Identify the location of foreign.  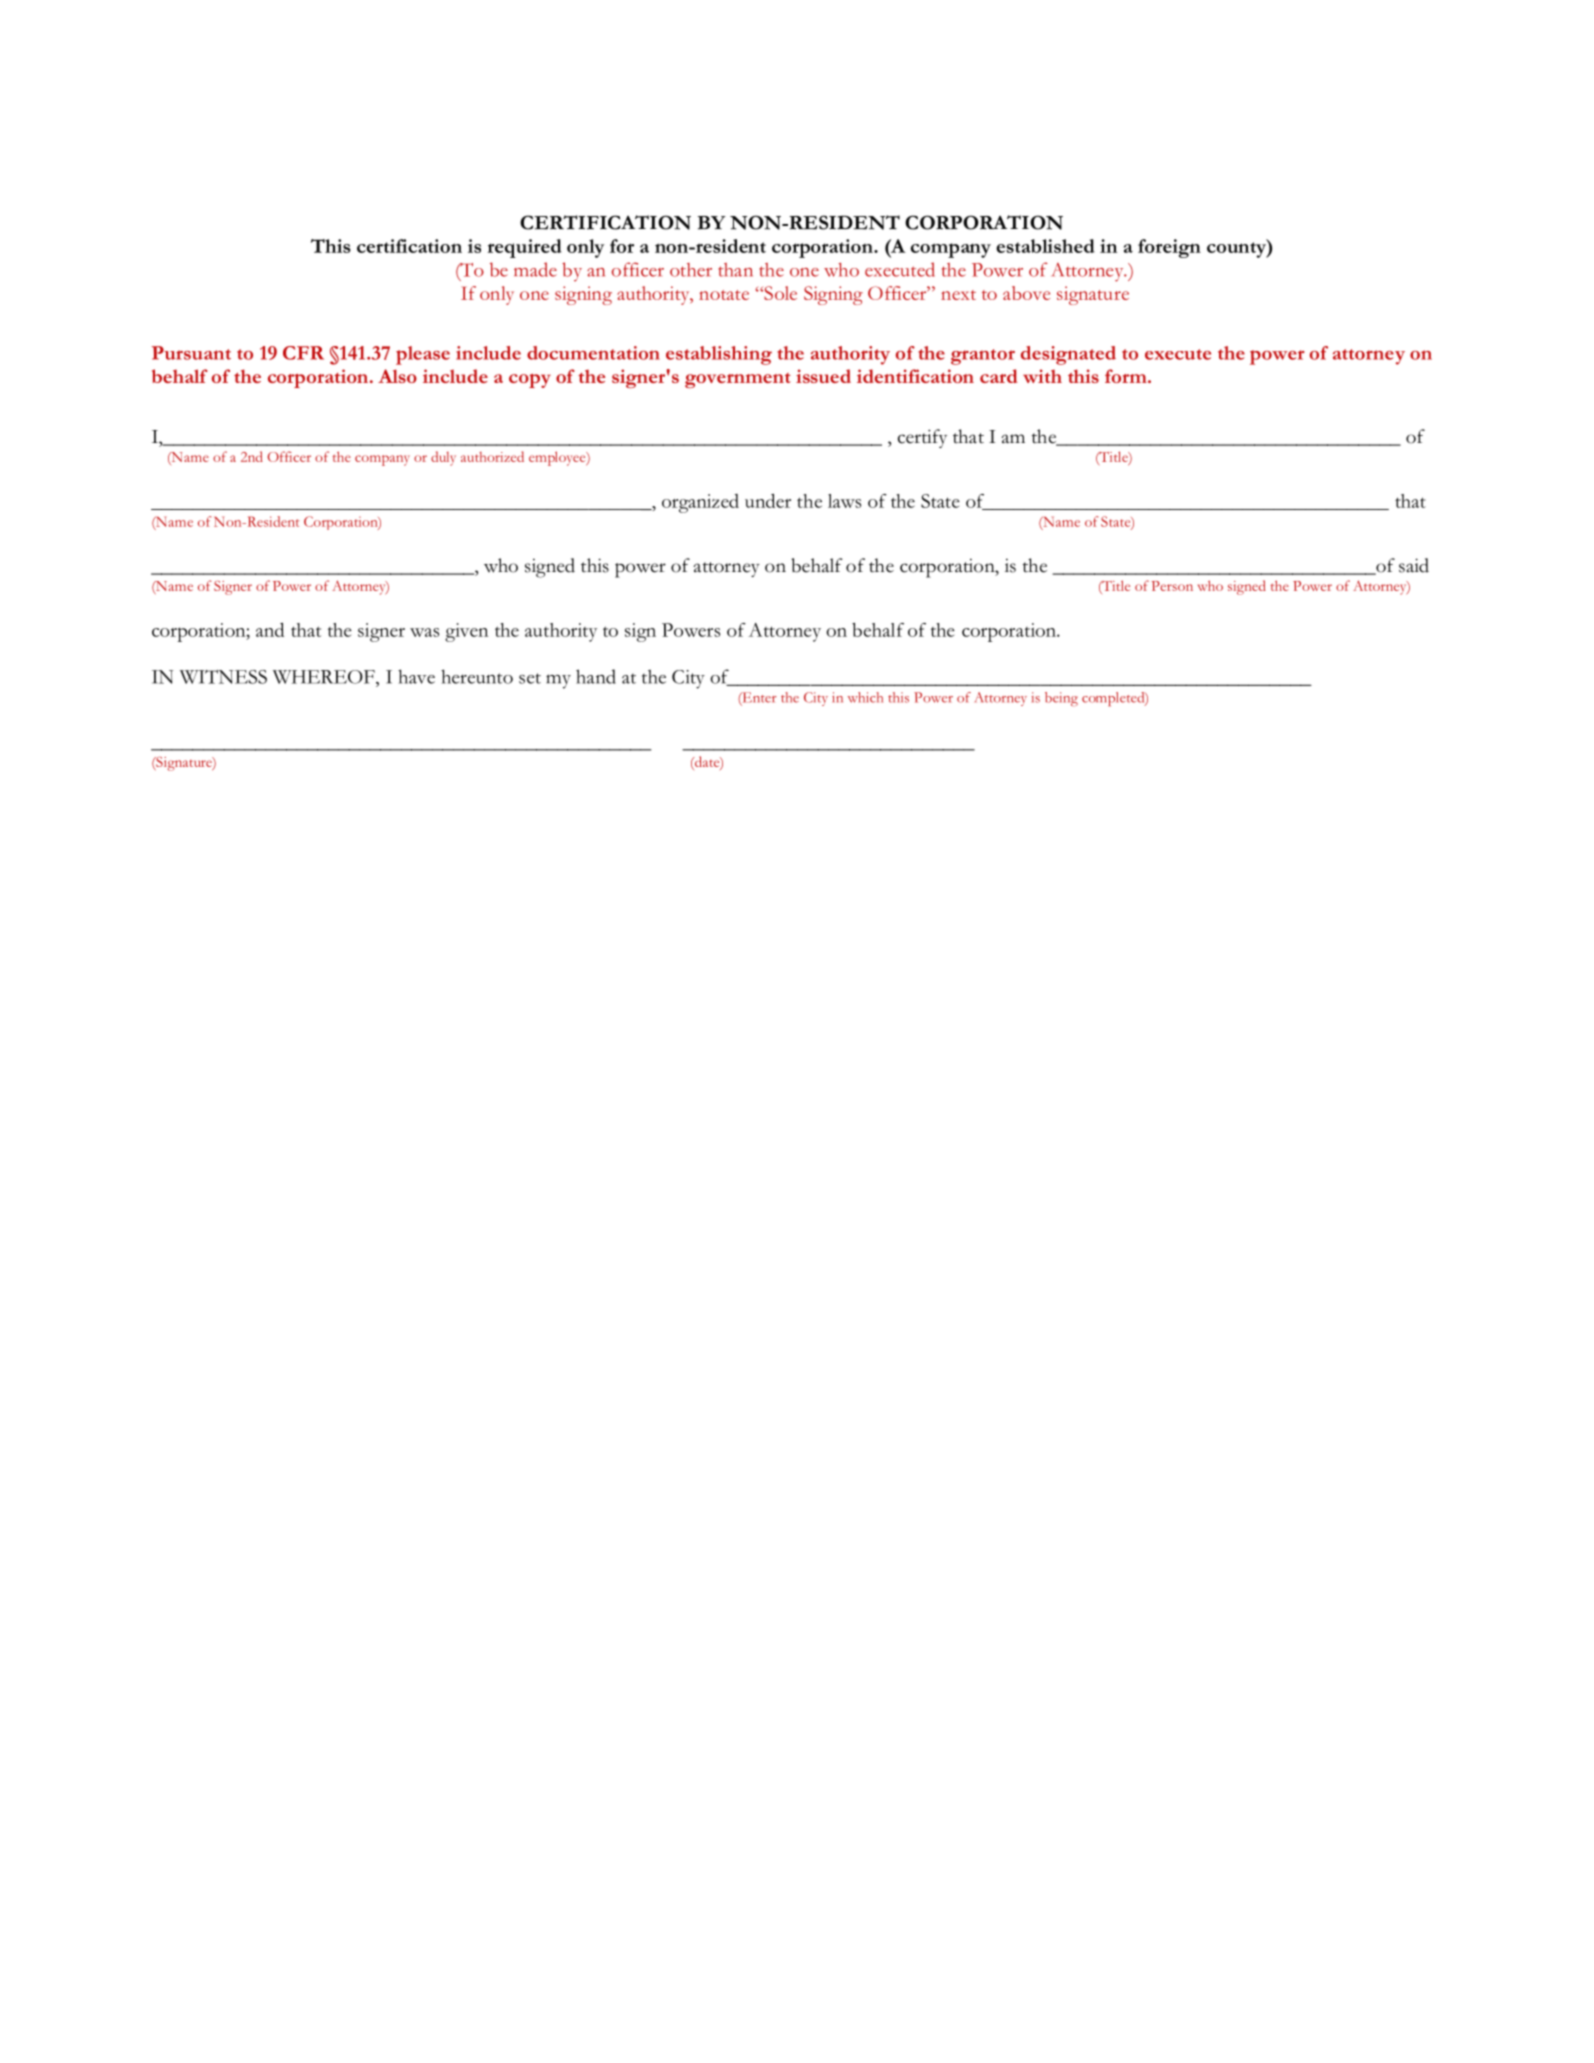
(1169, 248).
